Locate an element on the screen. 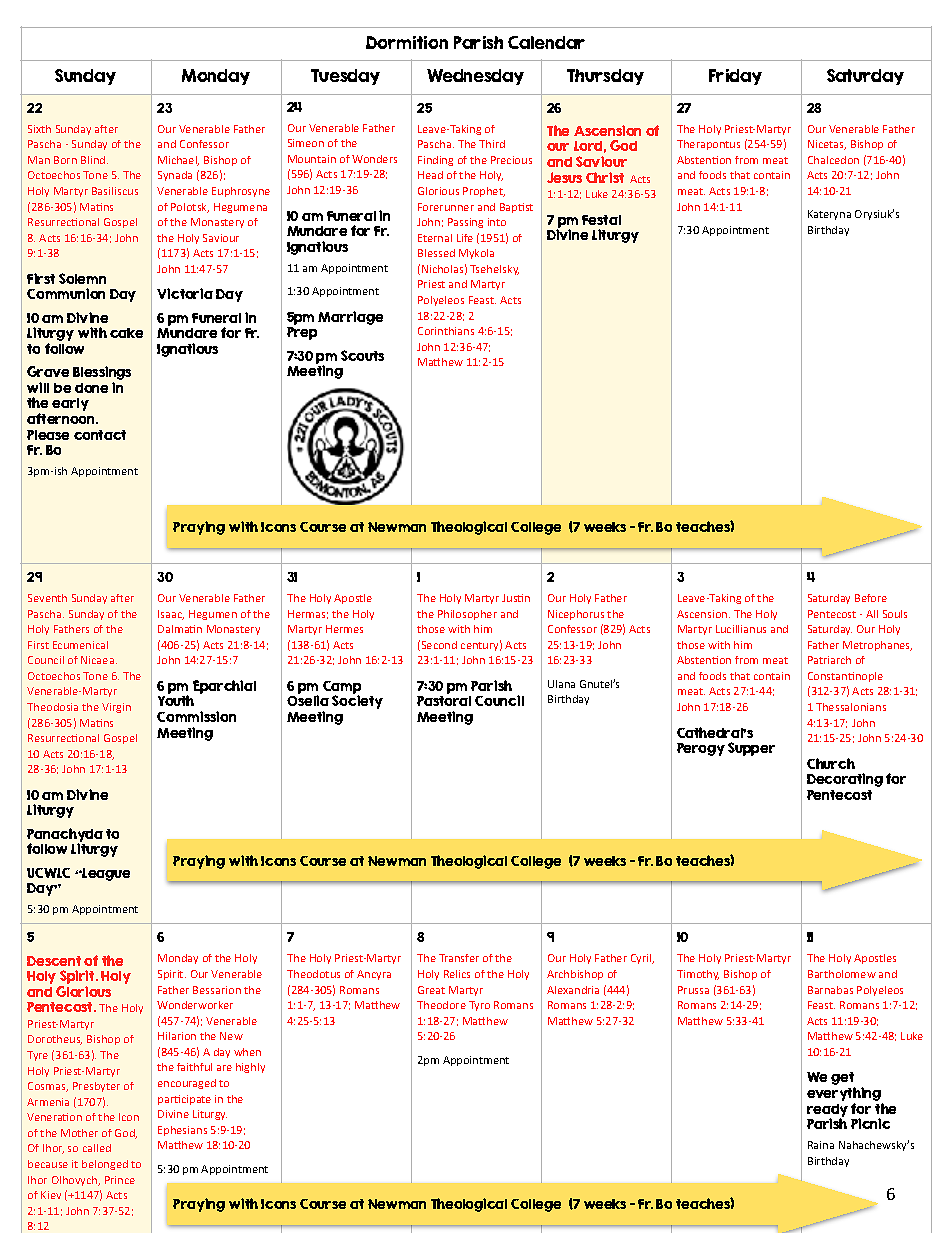 This screenshot has height=1233, width=952. Friday is located at coordinates (735, 77).
